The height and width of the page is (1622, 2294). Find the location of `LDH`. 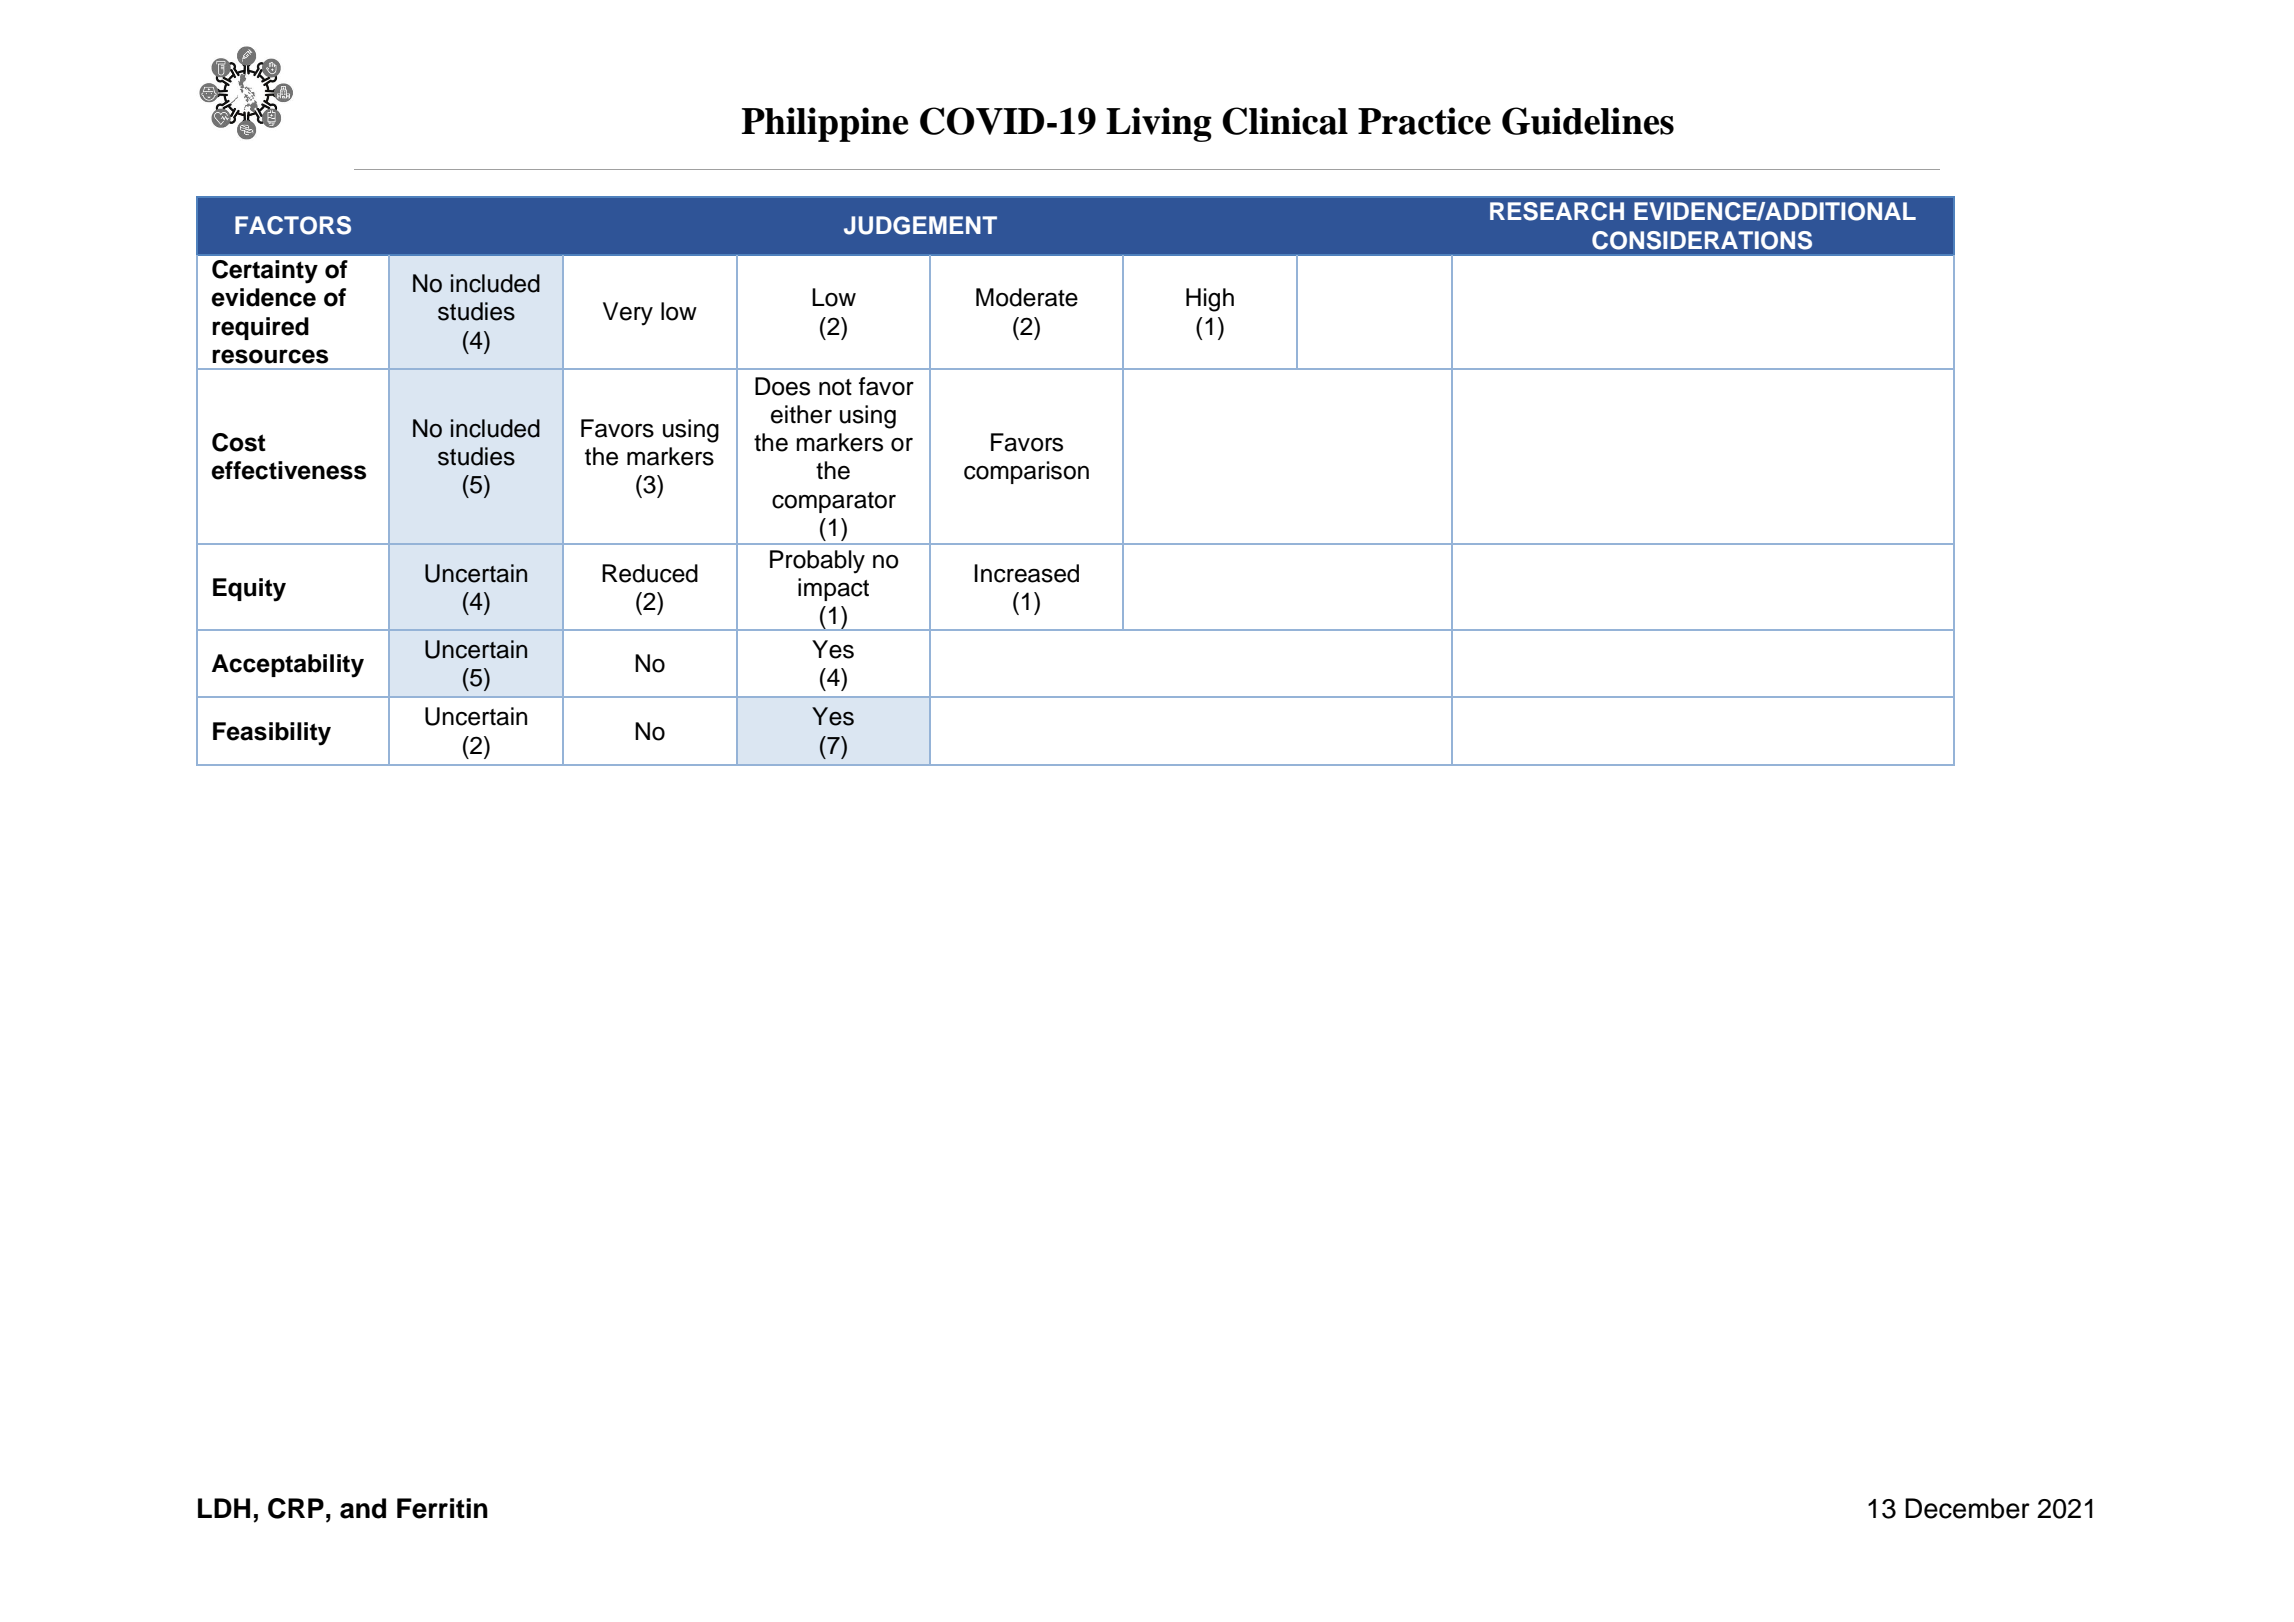

LDH is located at coordinates (224, 1508).
